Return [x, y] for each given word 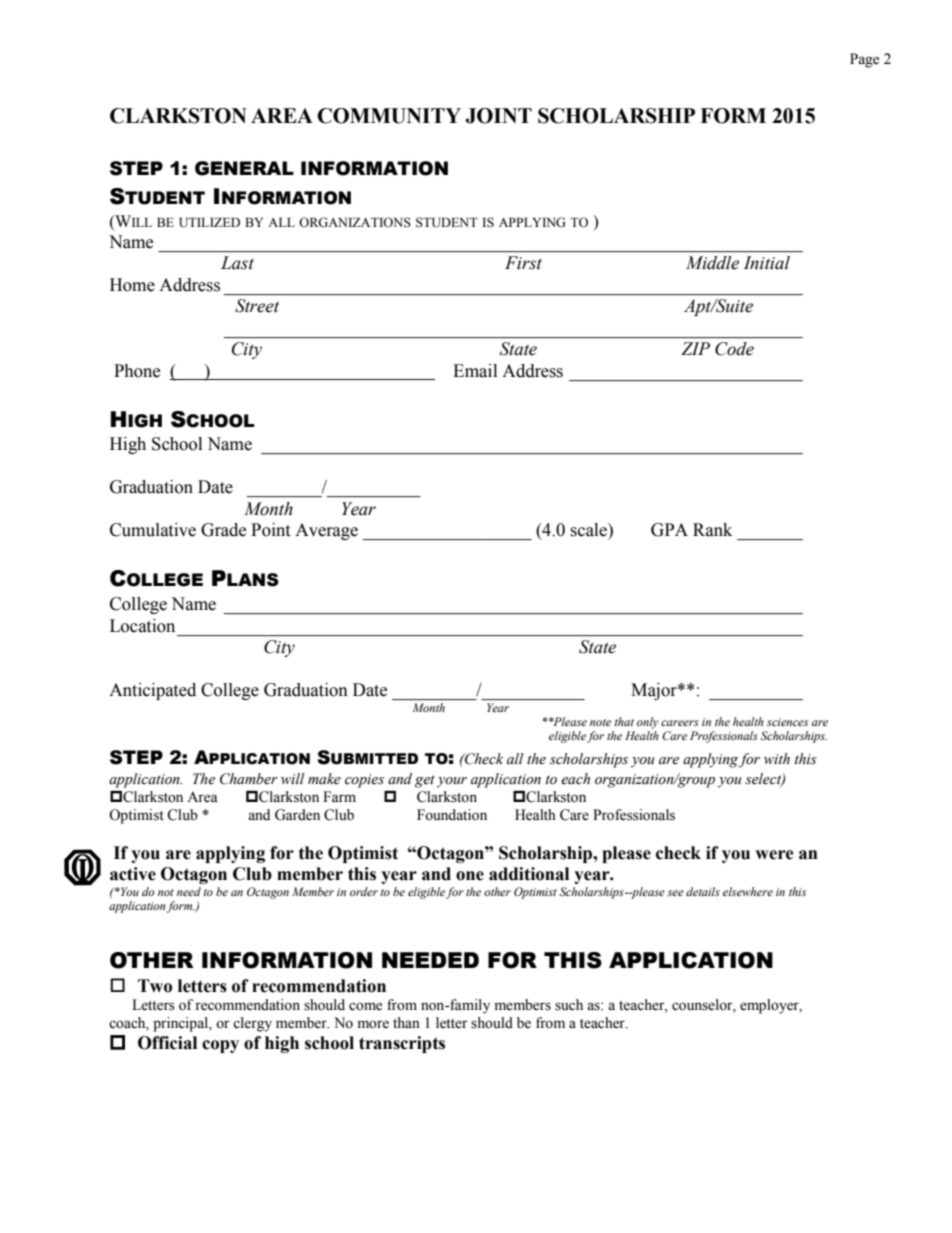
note [600, 722]
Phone [137, 371]
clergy [252, 1024]
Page [864, 60]
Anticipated [152, 691]
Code [734, 349]
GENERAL [244, 168]
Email [475, 371]
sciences [787, 722]
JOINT [499, 116]
